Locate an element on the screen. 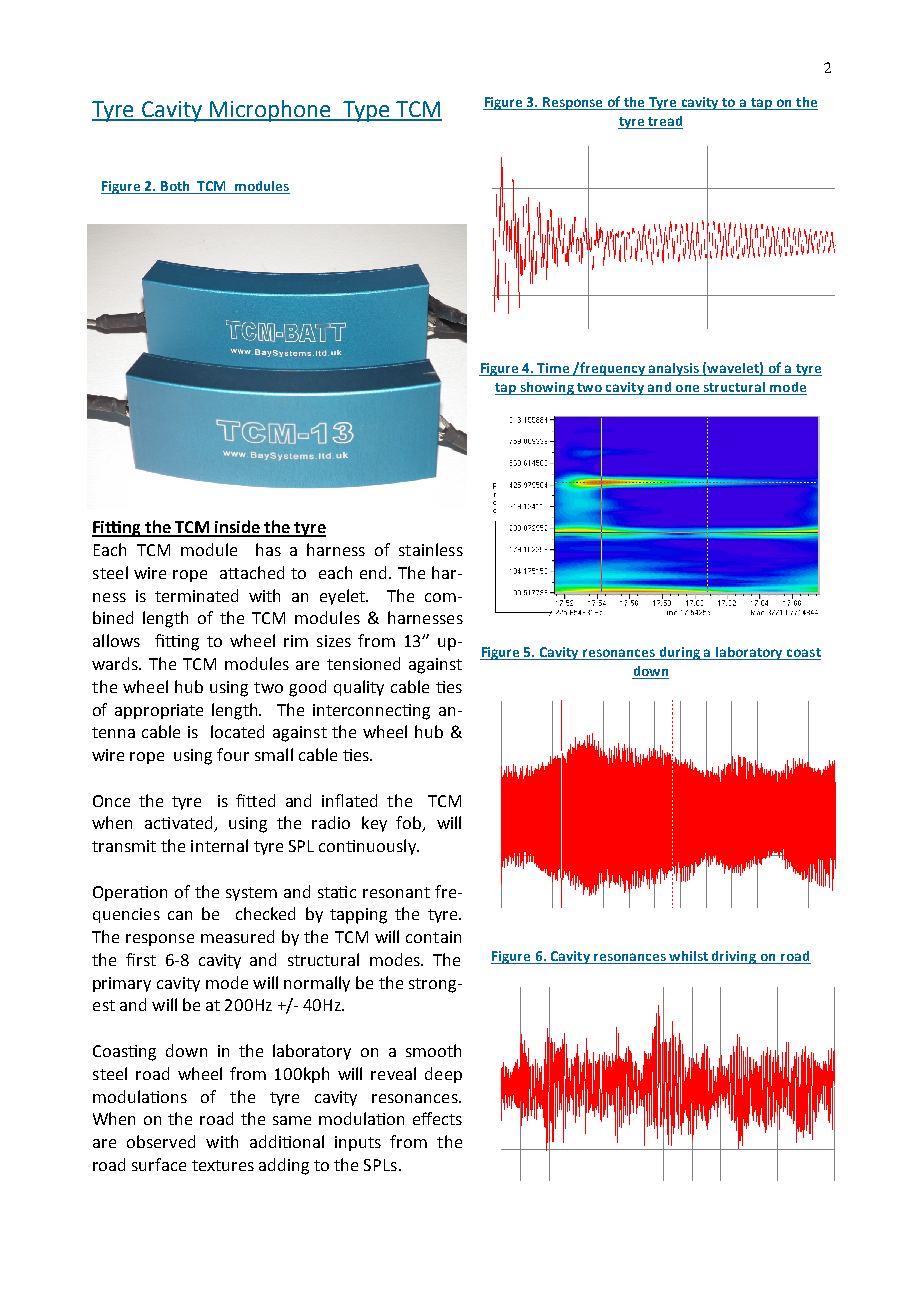 The height and width of the screenshot is (1308, 924). stainless is located at coordinates (431, 549).
